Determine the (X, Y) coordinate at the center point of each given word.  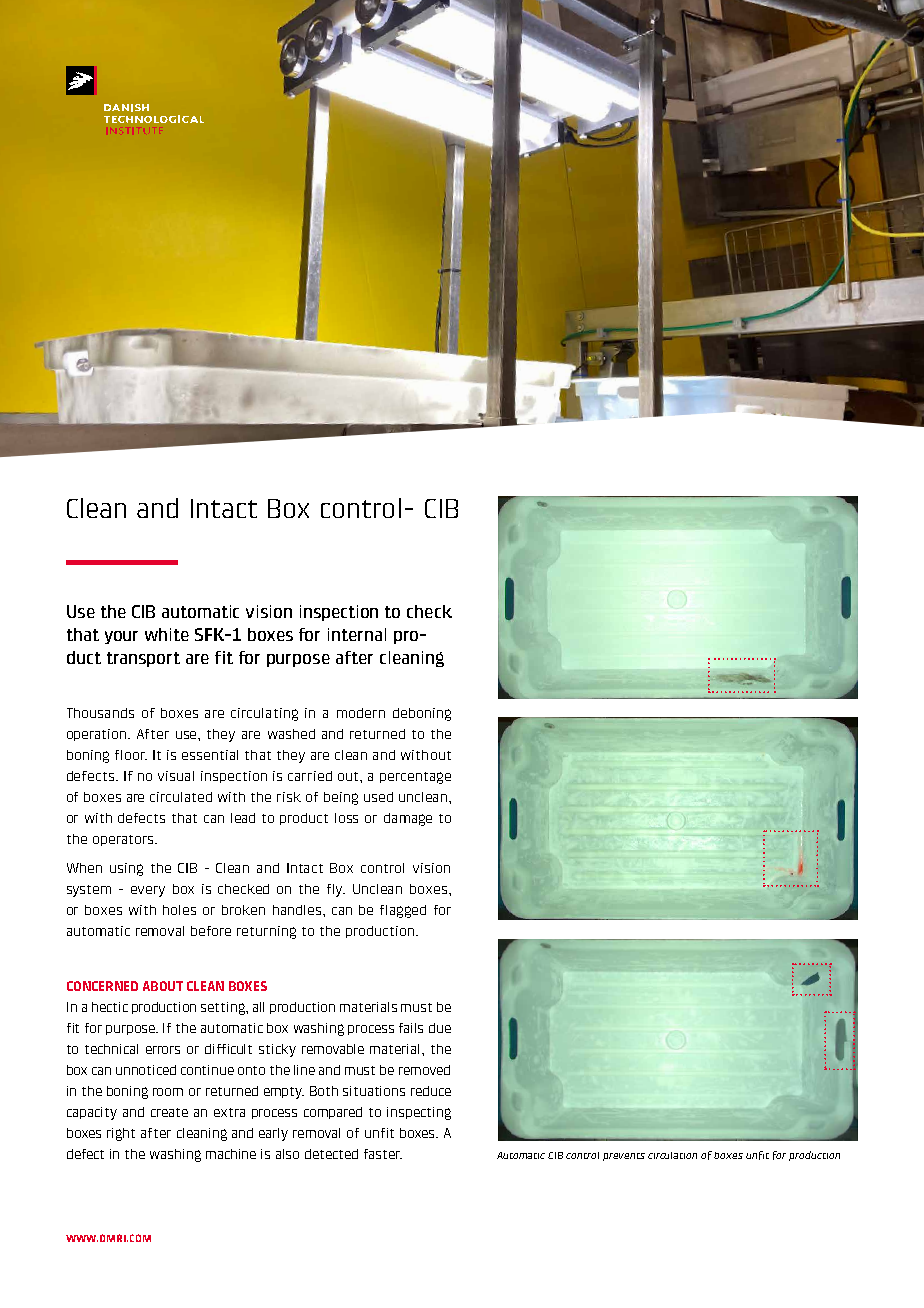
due (440, 1028)
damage (408, 819)
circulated (181, 797)
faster (383, 1154)
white (167, 634)
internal (357, 634)
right (121, 1134)
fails (411, 1028)
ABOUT (163, 986)
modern (361, 713)
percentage (415, 778)
